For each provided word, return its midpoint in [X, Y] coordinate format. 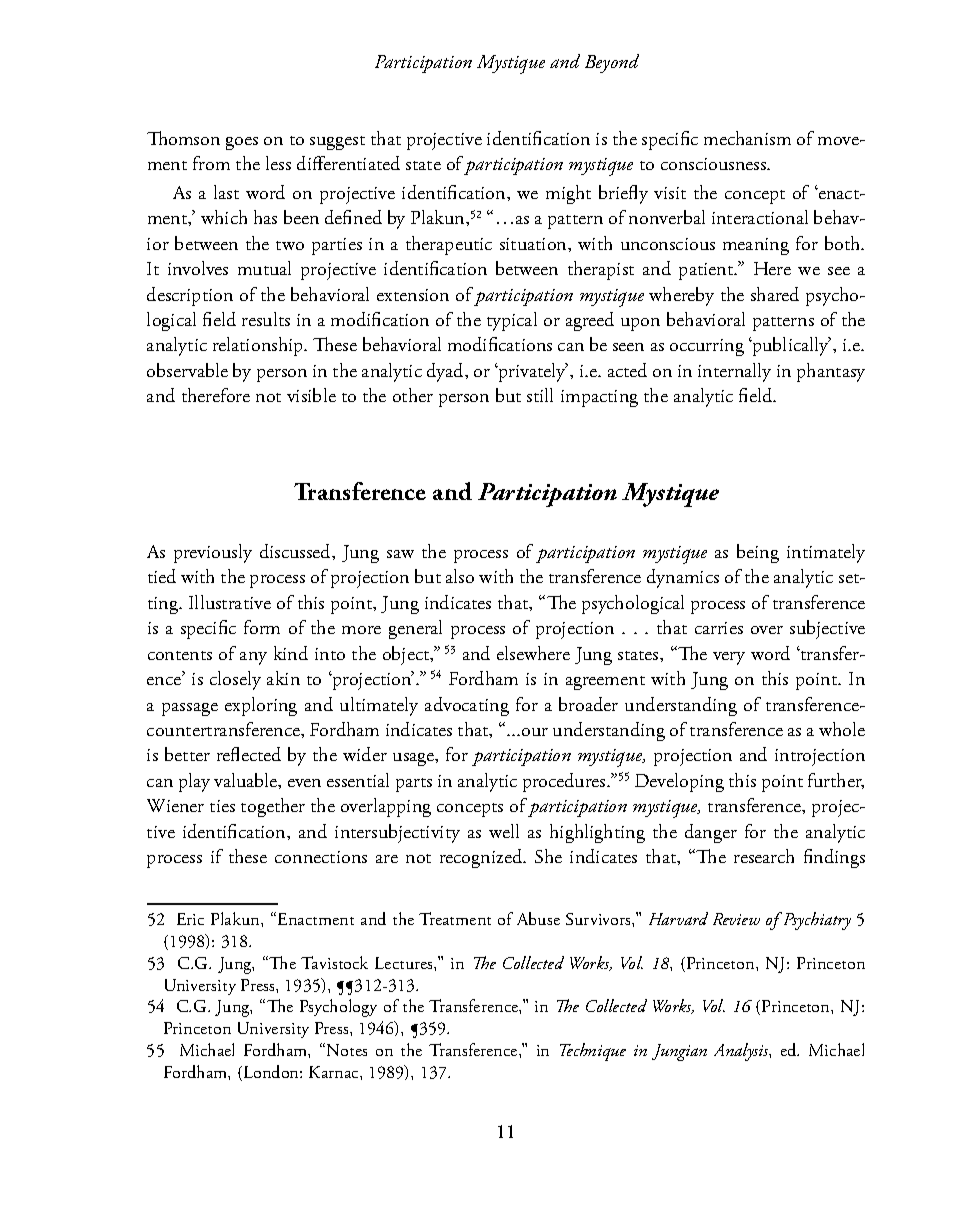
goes [242, 143]
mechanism [747, 138]
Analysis [742, 1052]
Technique [593, 1052]
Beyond [612, 63]
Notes [347, 1050]
